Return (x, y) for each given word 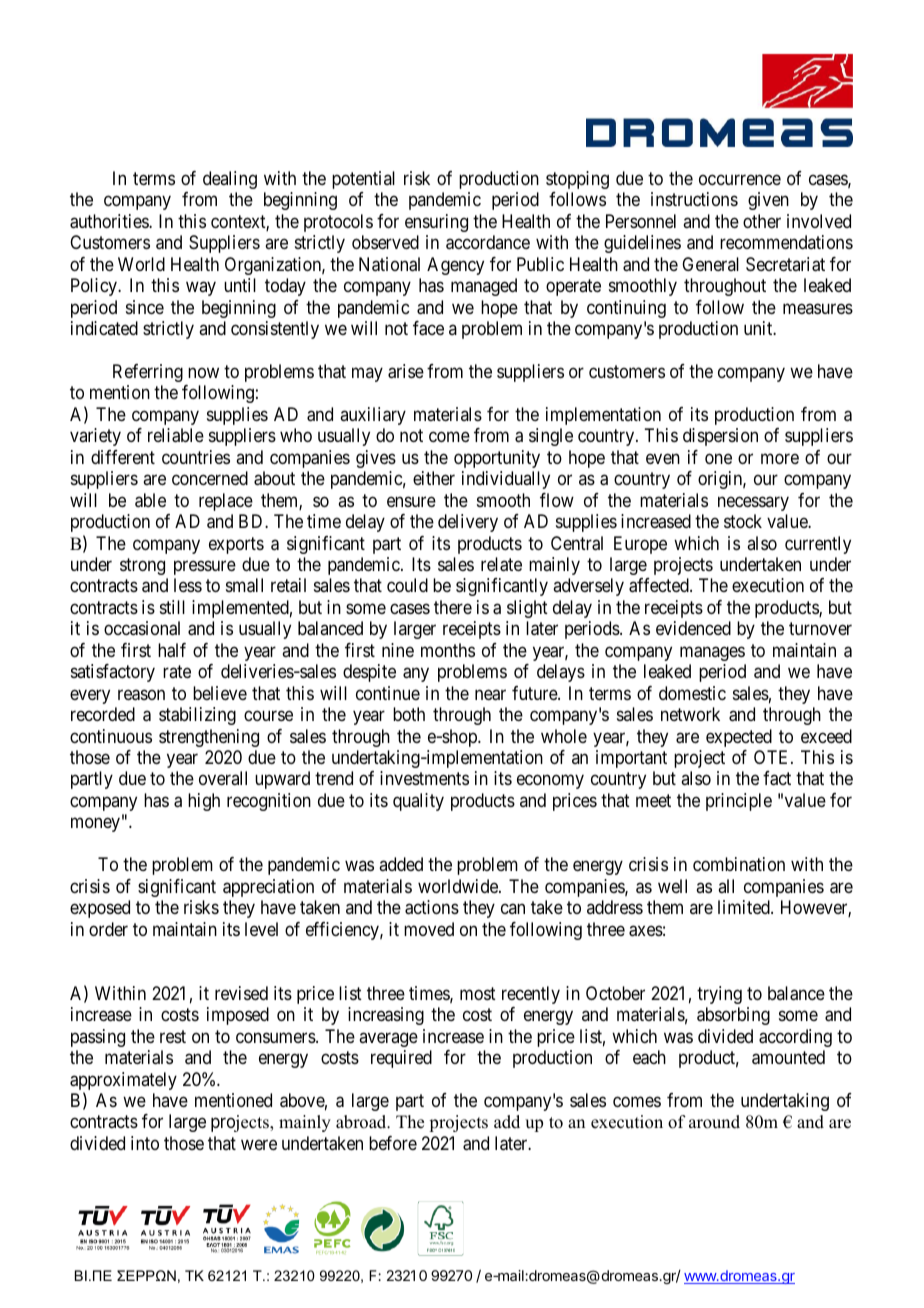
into (145, 1143)
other (762, 221)
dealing (230, 180)
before (393, 1143)
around (714, 1122)
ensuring (436, 223)
